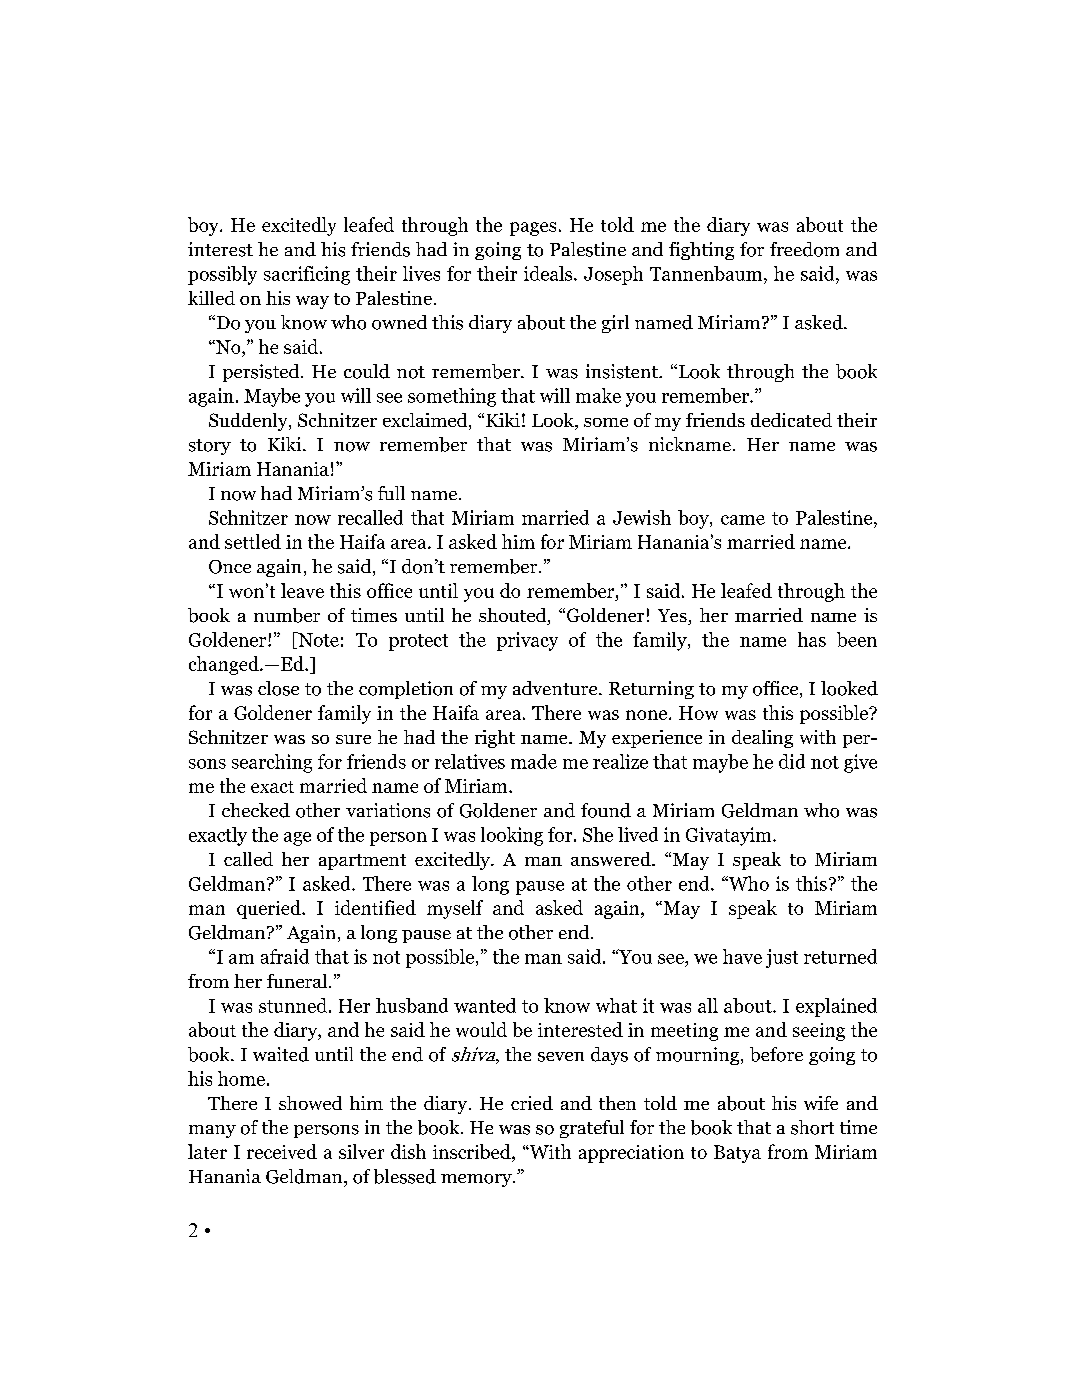 Image resolution: width=1066 pixels, height=1380 pixels. I want to click on close, so click(278, 688).
